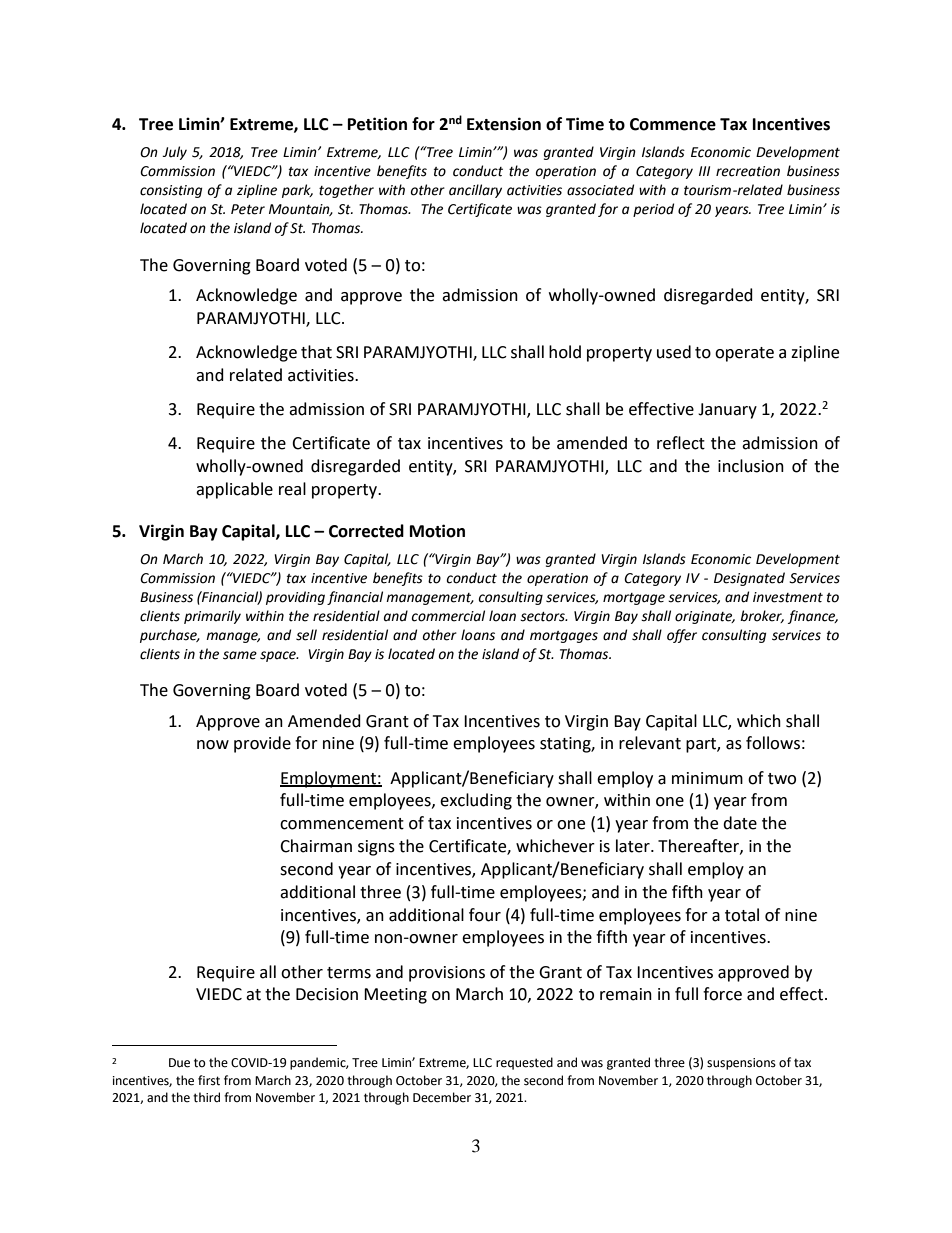  Describe the element at coordinates (762, 616) in the screenshot. I see `broker` at that location.
